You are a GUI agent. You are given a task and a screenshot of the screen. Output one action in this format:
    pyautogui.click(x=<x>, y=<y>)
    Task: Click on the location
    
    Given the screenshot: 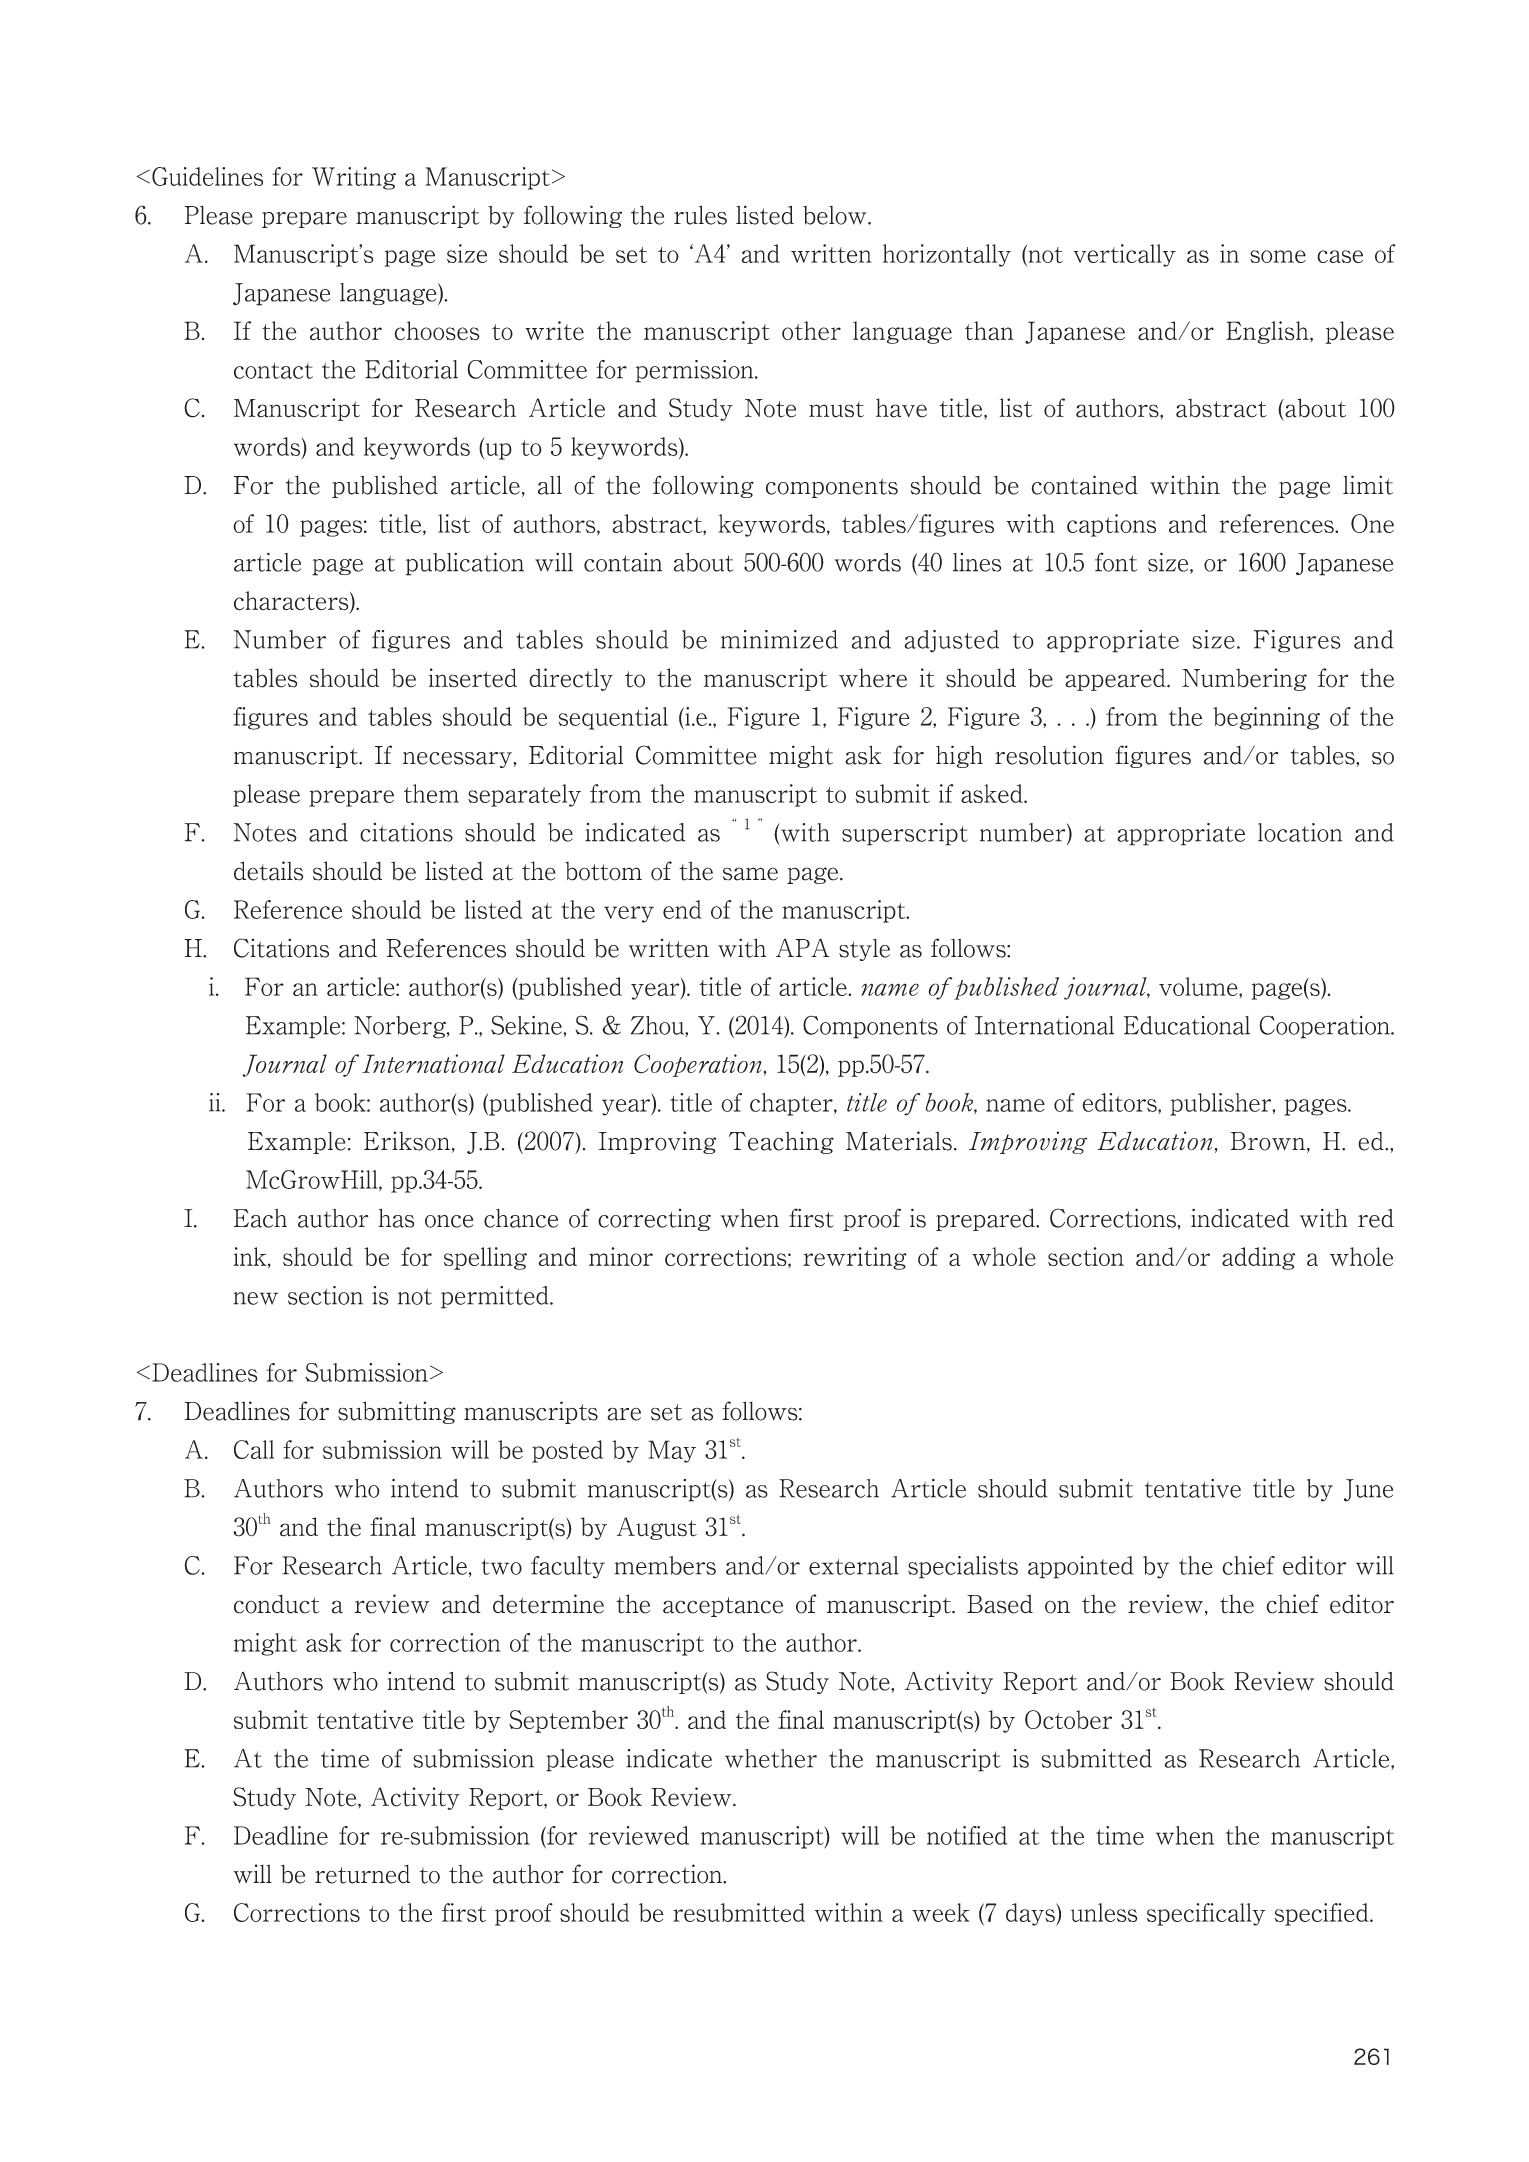 What is the action you would take?
    pyautogui.click(x=1300, y=832)
